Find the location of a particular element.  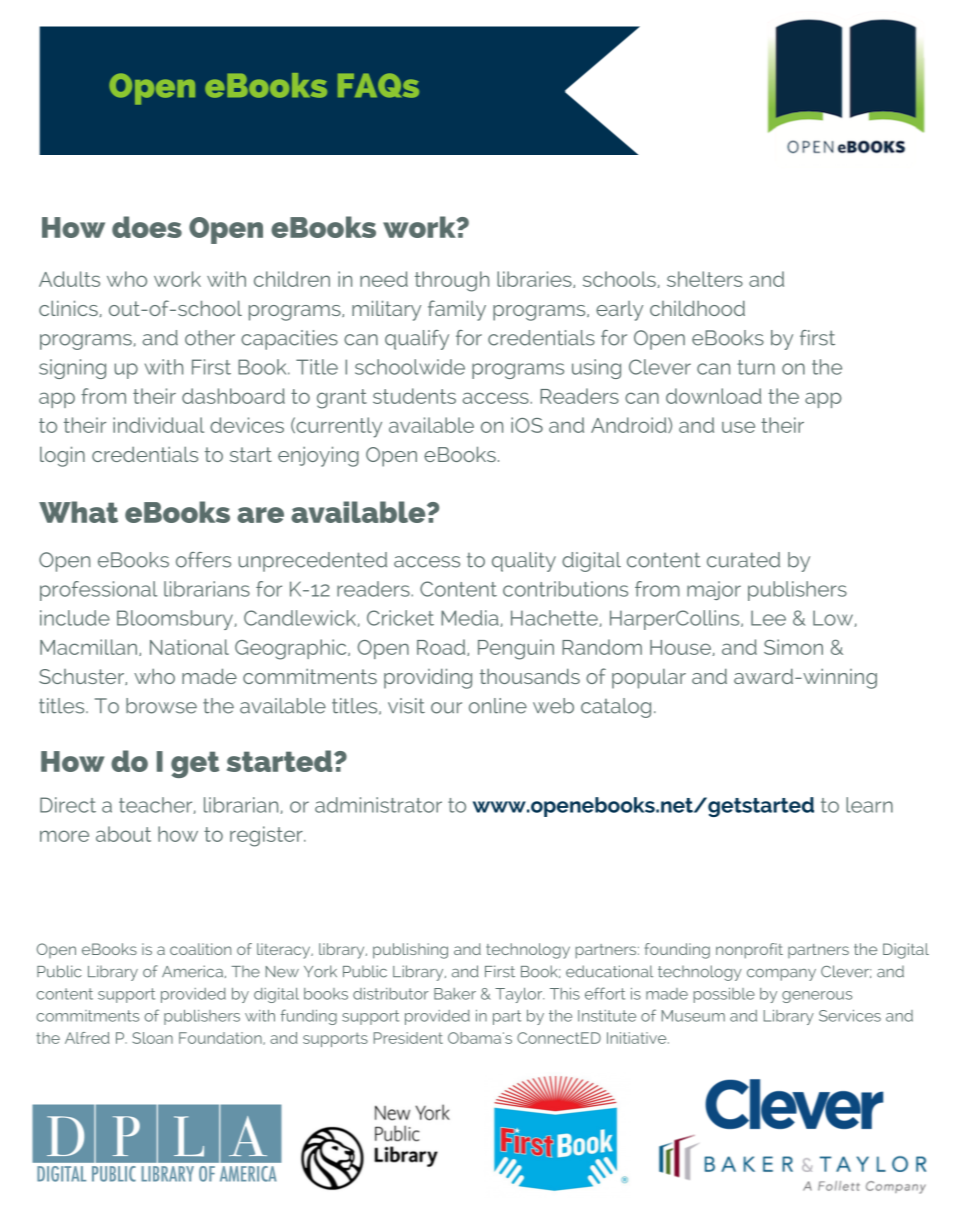

shelters is located at coordinates (705, 279).
